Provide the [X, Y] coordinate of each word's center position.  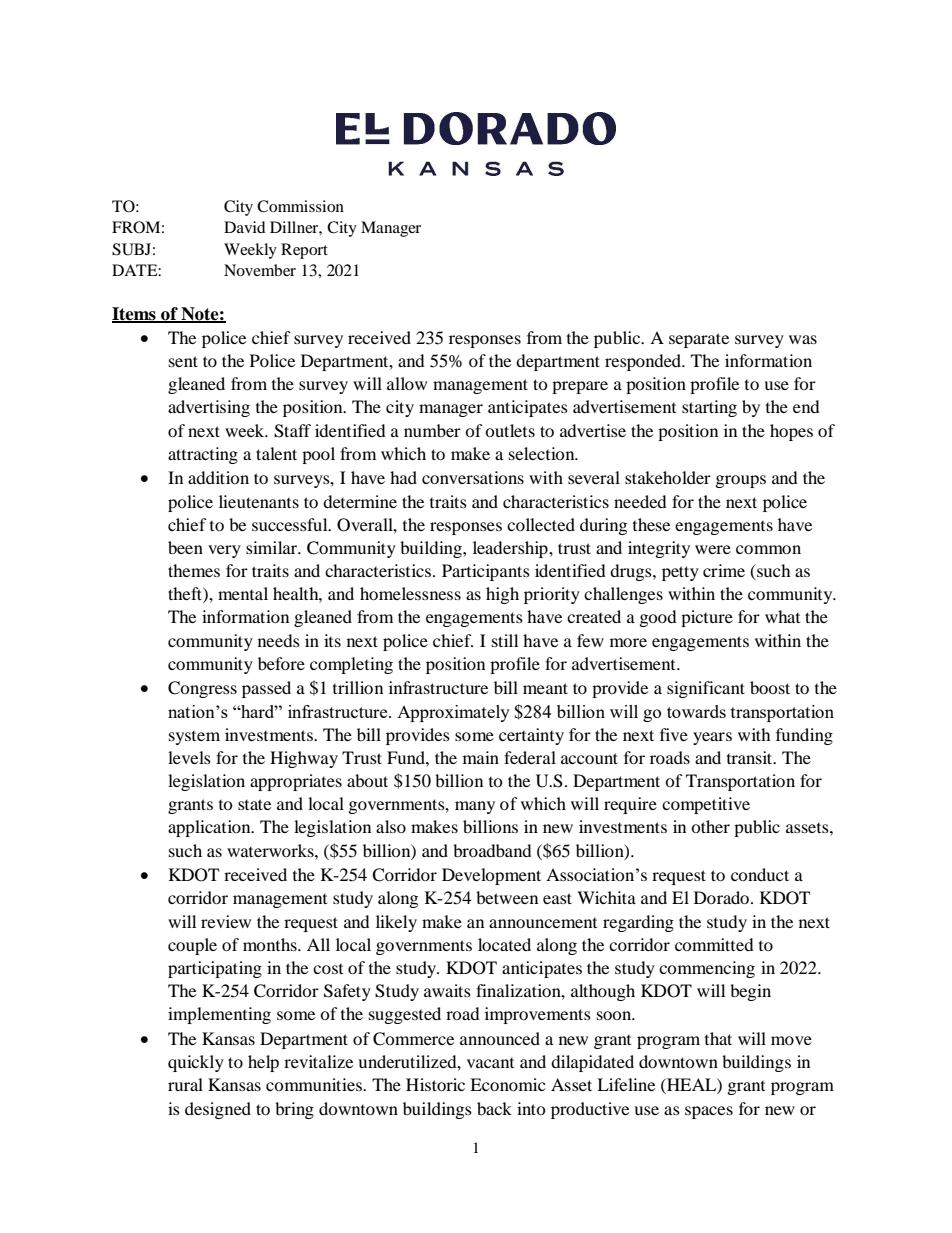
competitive [706, 805]
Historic [435, 1084]
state [254, 804]
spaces [709, 1112]
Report [304, 251]
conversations [473, 477]
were [713, 549]
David [245, 227]
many [475, 807]
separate [699, 340]
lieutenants [259, 501]
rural [185, 1084]
